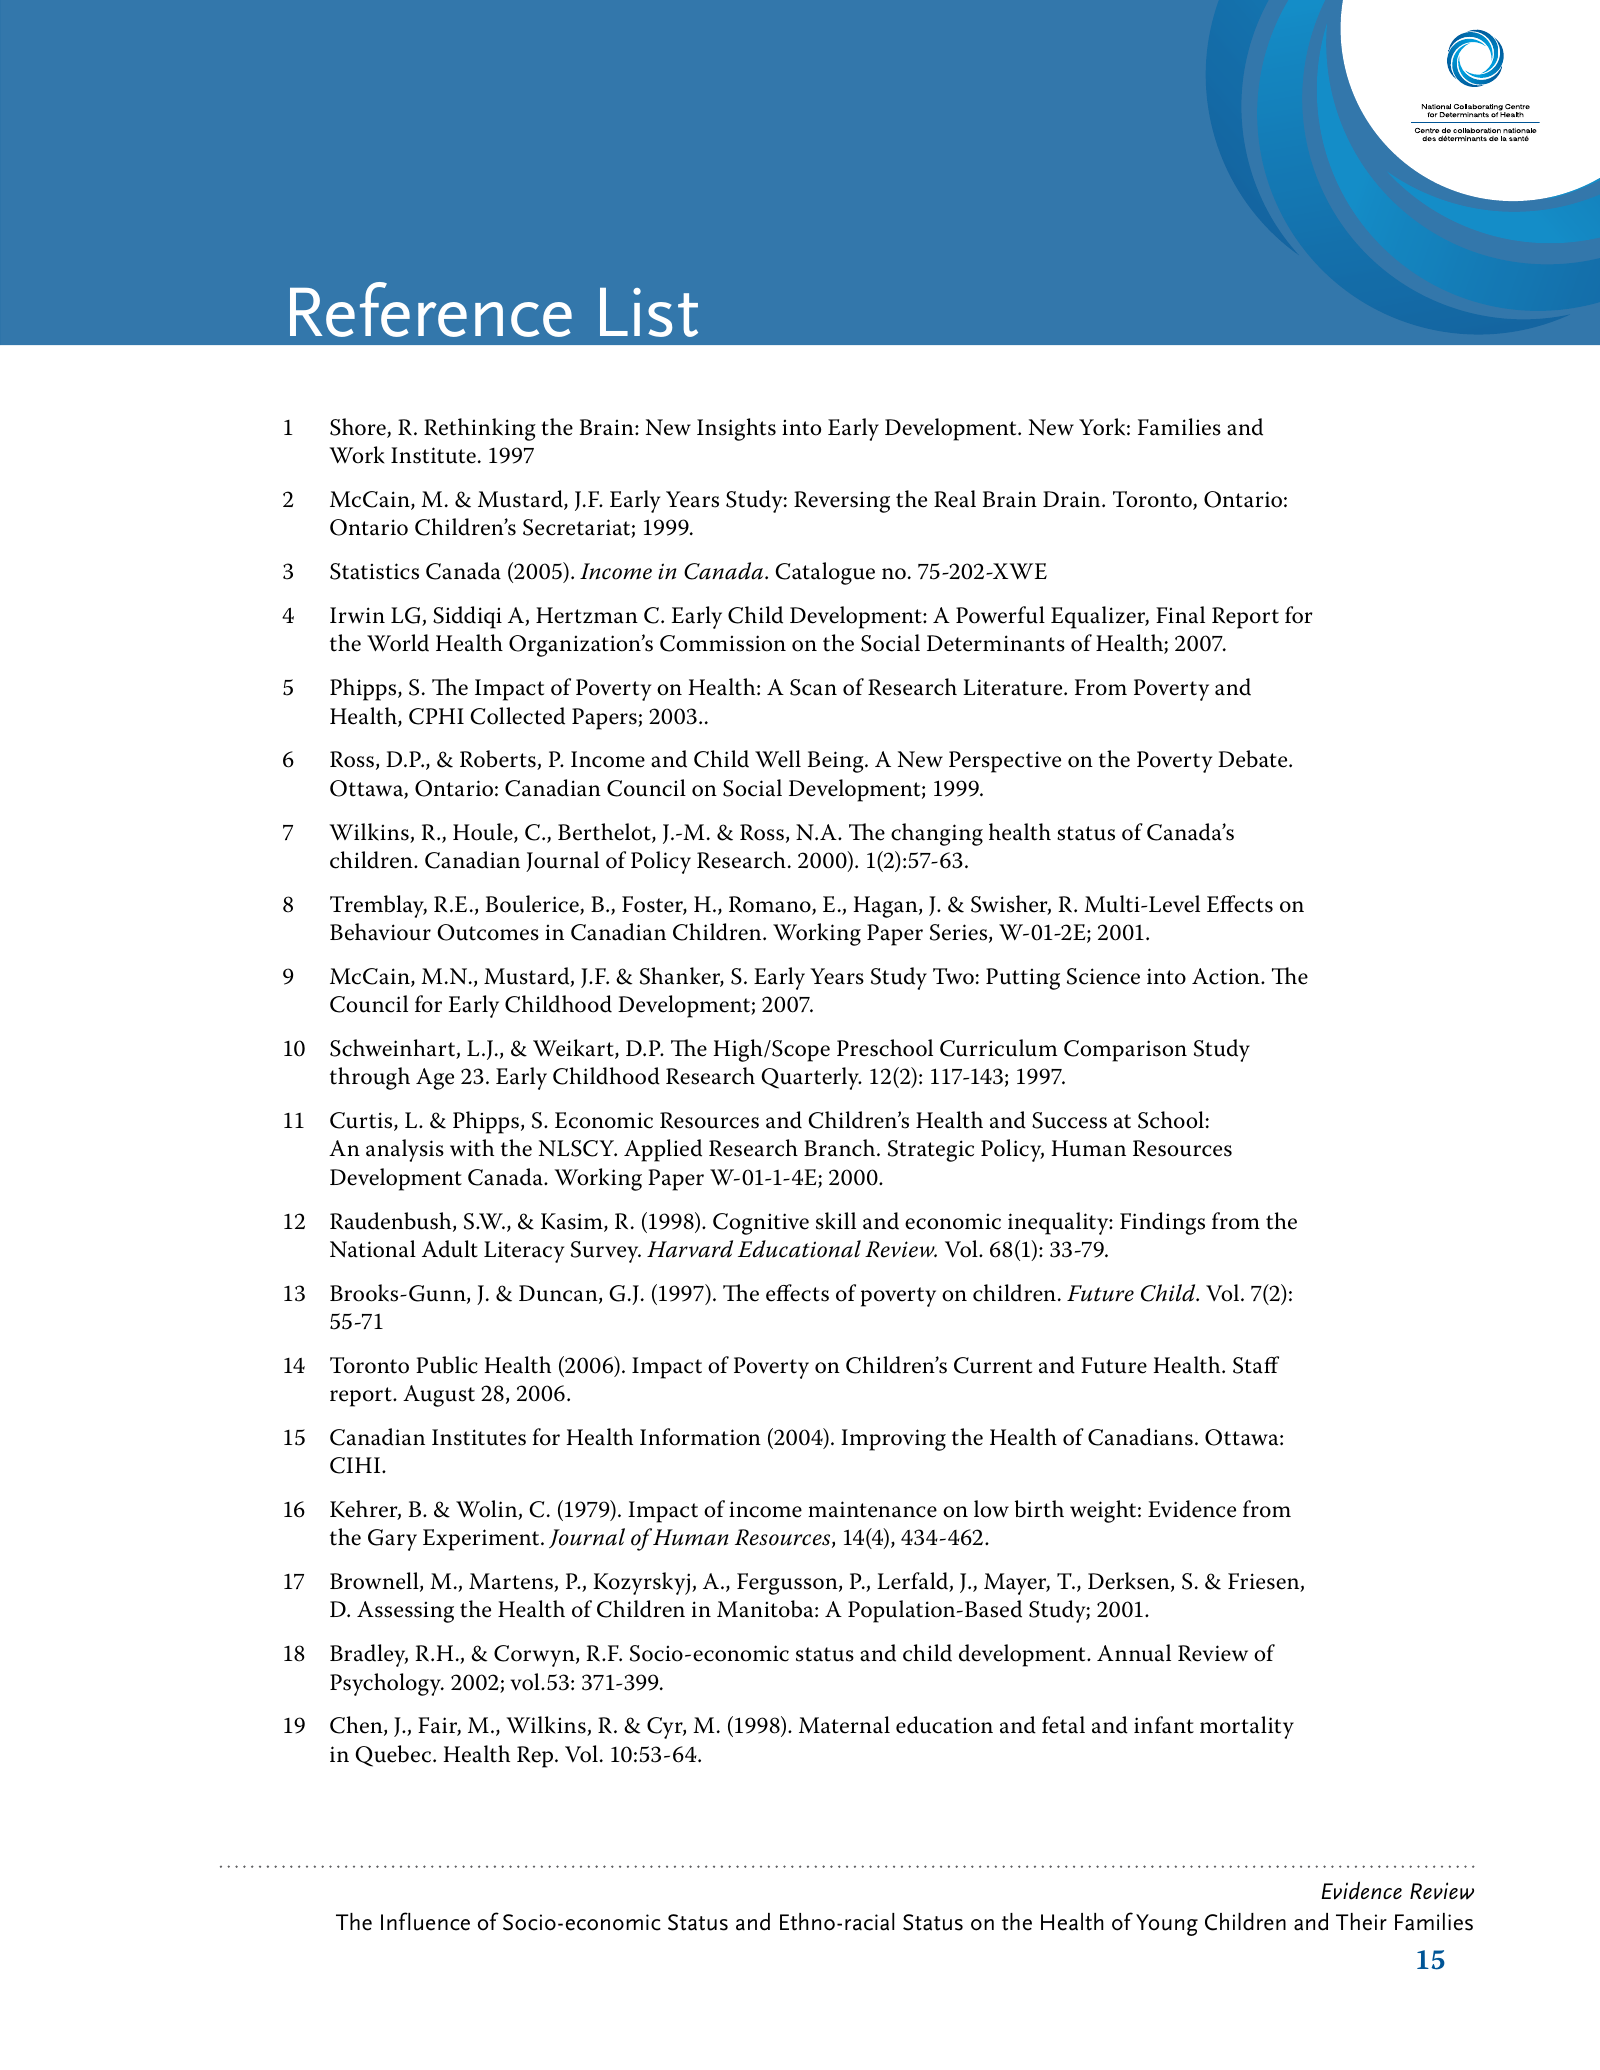  I want to click on Outcomes, so click(488, 932).
